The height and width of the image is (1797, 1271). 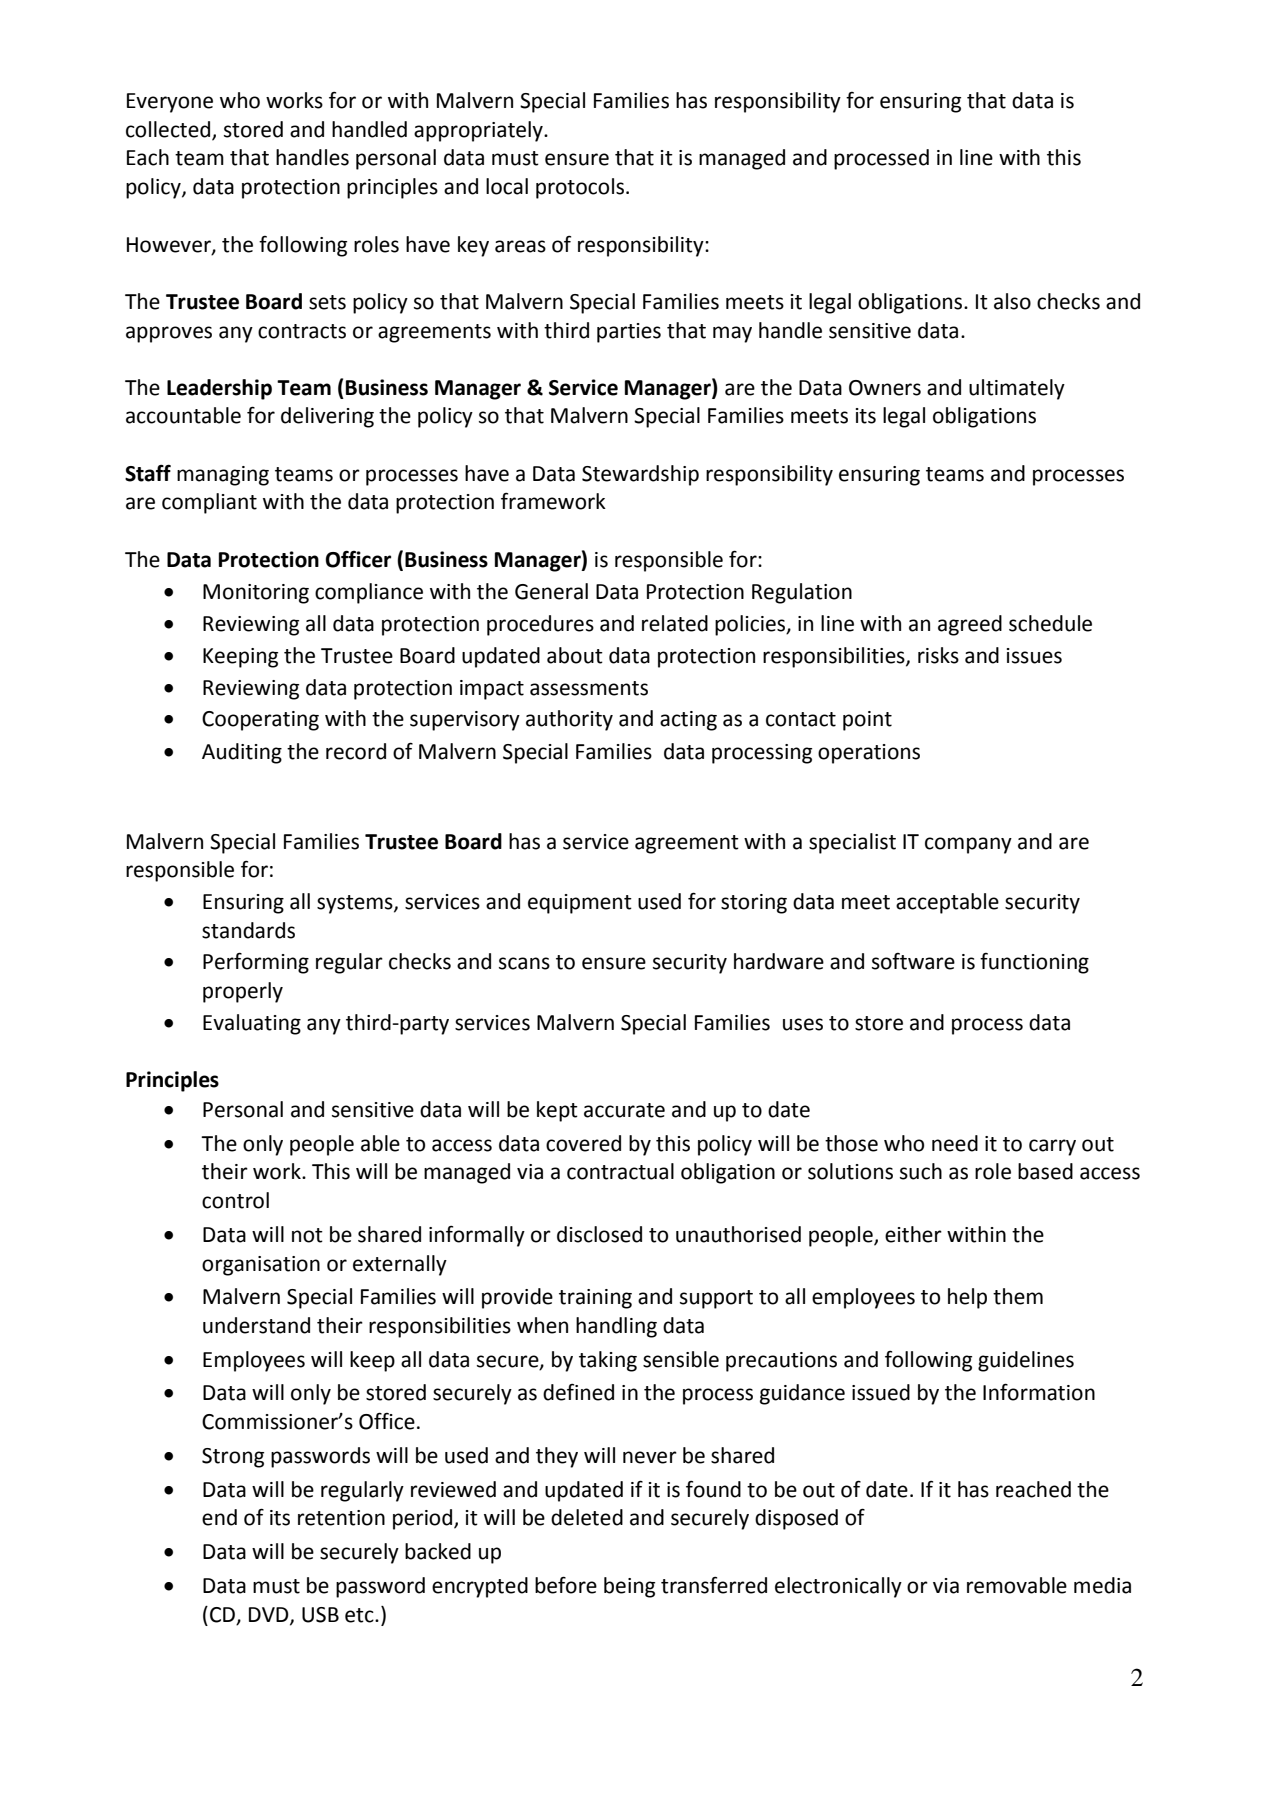 What do you see at coordinates (1017, 389) in the image?
I see `ultimately` at bounding box center [1017, 389].
